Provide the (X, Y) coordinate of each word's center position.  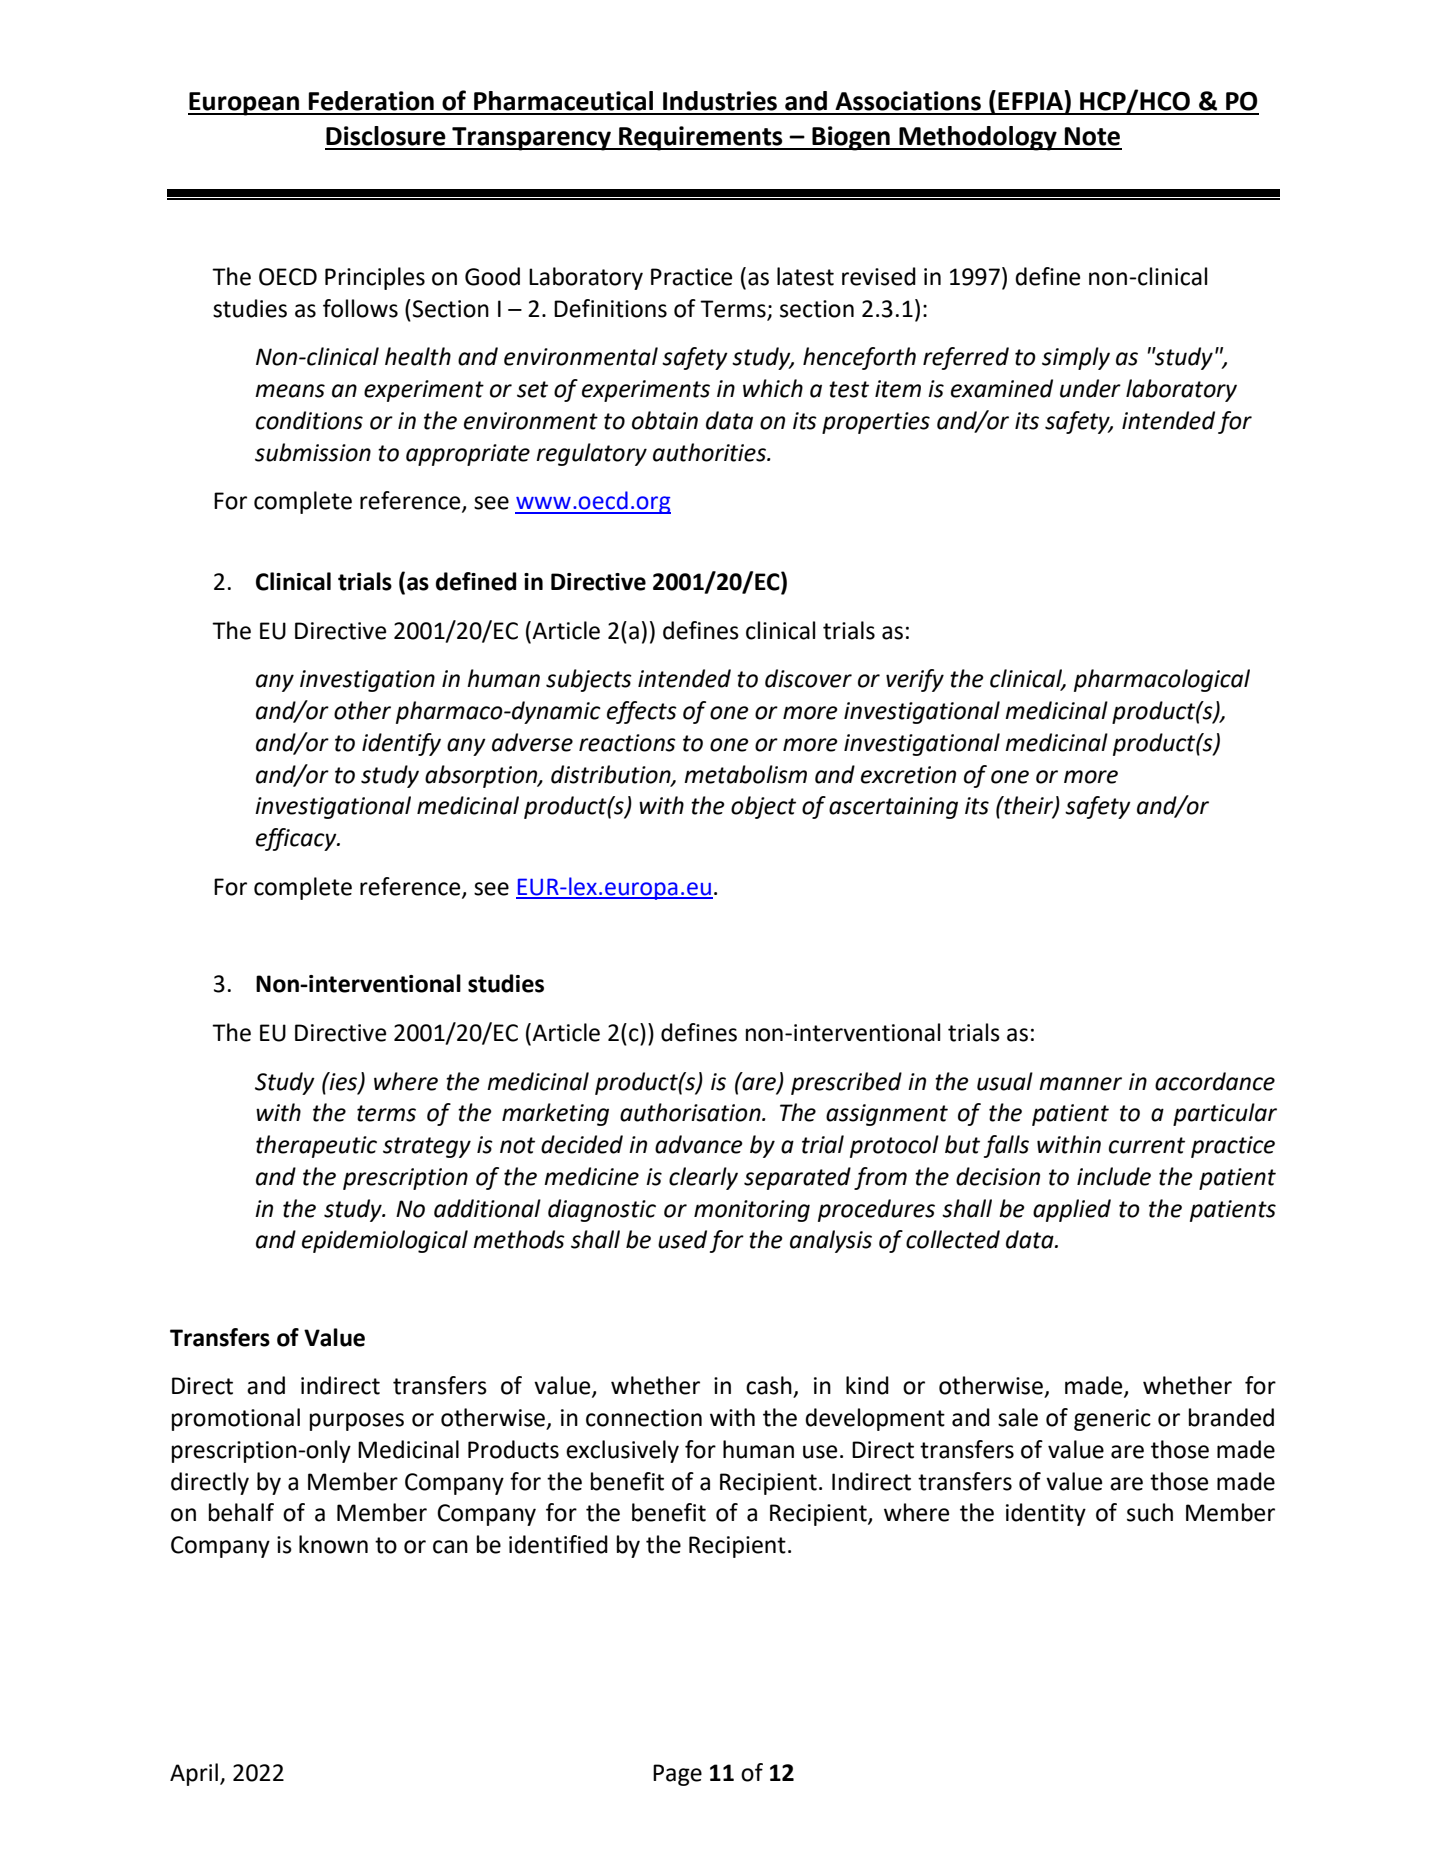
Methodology (978, 138)
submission (313, 452)
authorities (710, 452)
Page (677, 1775)
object (763, 807)
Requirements (701, 138)
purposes (357, 1422)
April (194, 1774)
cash (769, 1385)
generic (1112, 1420)
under (1090, 388)
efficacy (297, 839)
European (245, 104)
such (1150, 1512)
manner (1080, 1084)
